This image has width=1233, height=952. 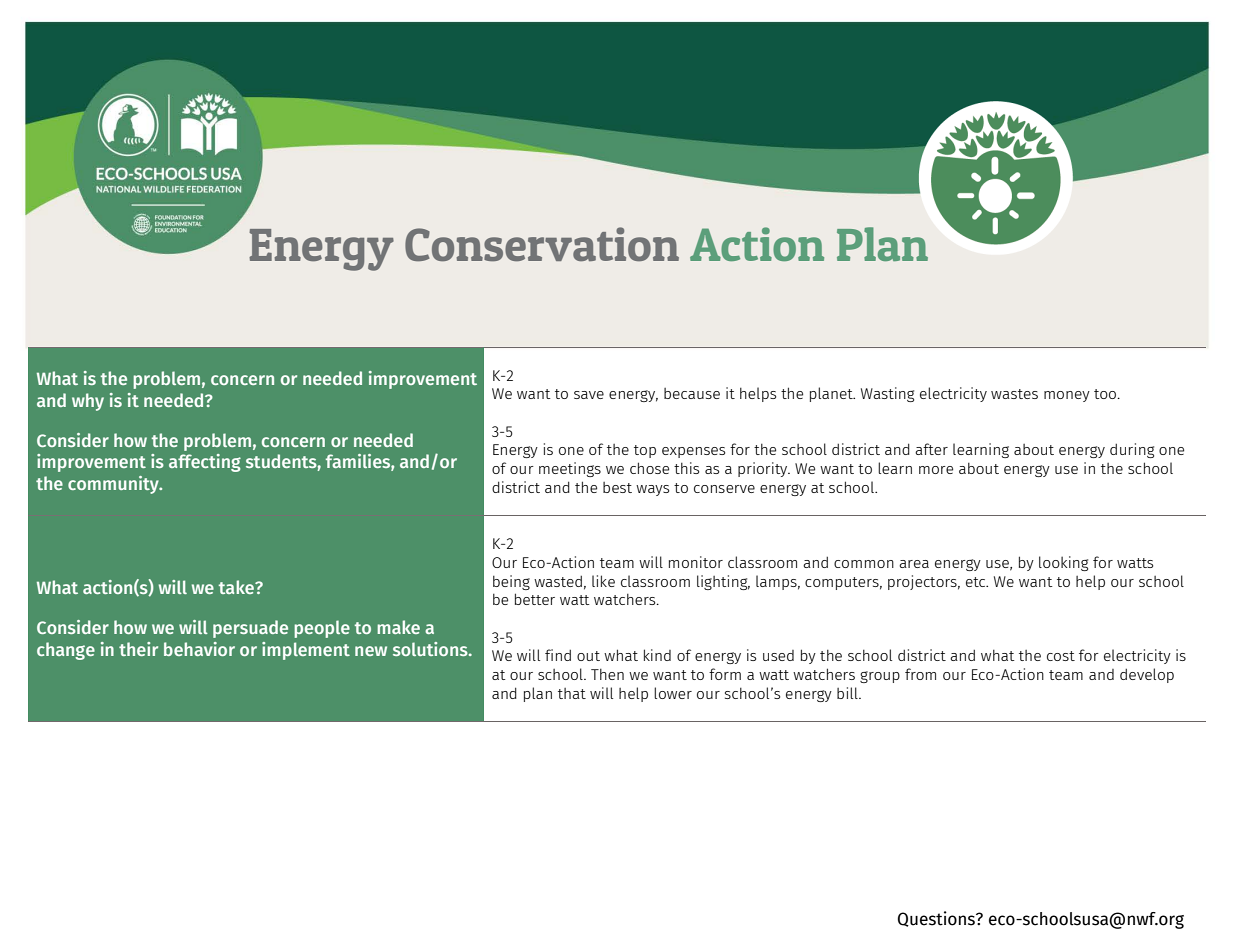 What do you see at coordinates (88, 402) in the image?
I see `why` at bounding box center [88, 402].
